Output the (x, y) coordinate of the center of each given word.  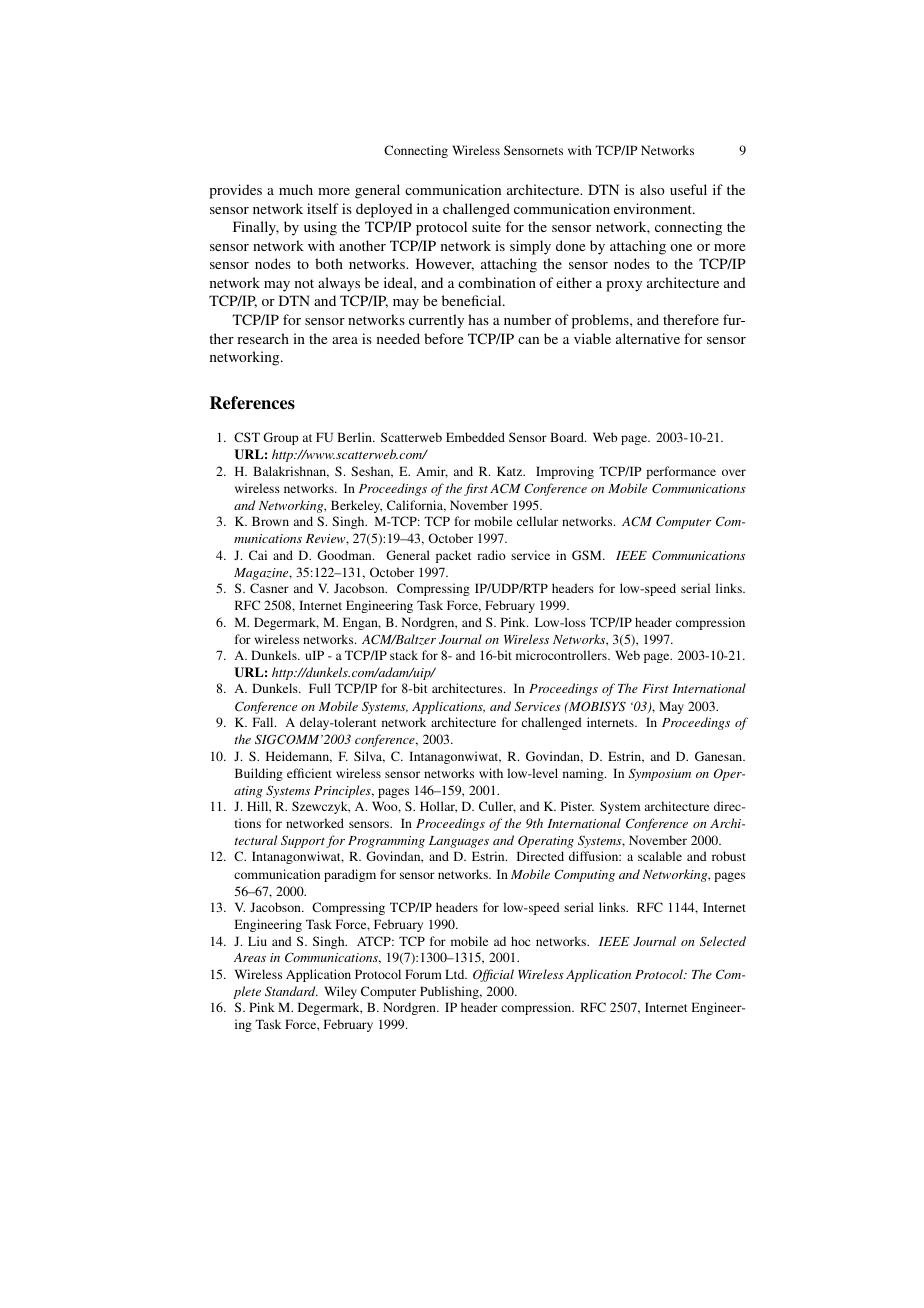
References (252, 403)
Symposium (660, 774)
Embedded (475, 437)
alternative (648, 338)
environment (654, 208)
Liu (257, 941)
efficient (309, 773)
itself (323, 208)
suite (486, 226)
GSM (588, 555)
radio (491, 555)
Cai (258, 555)
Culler (497, 807)
